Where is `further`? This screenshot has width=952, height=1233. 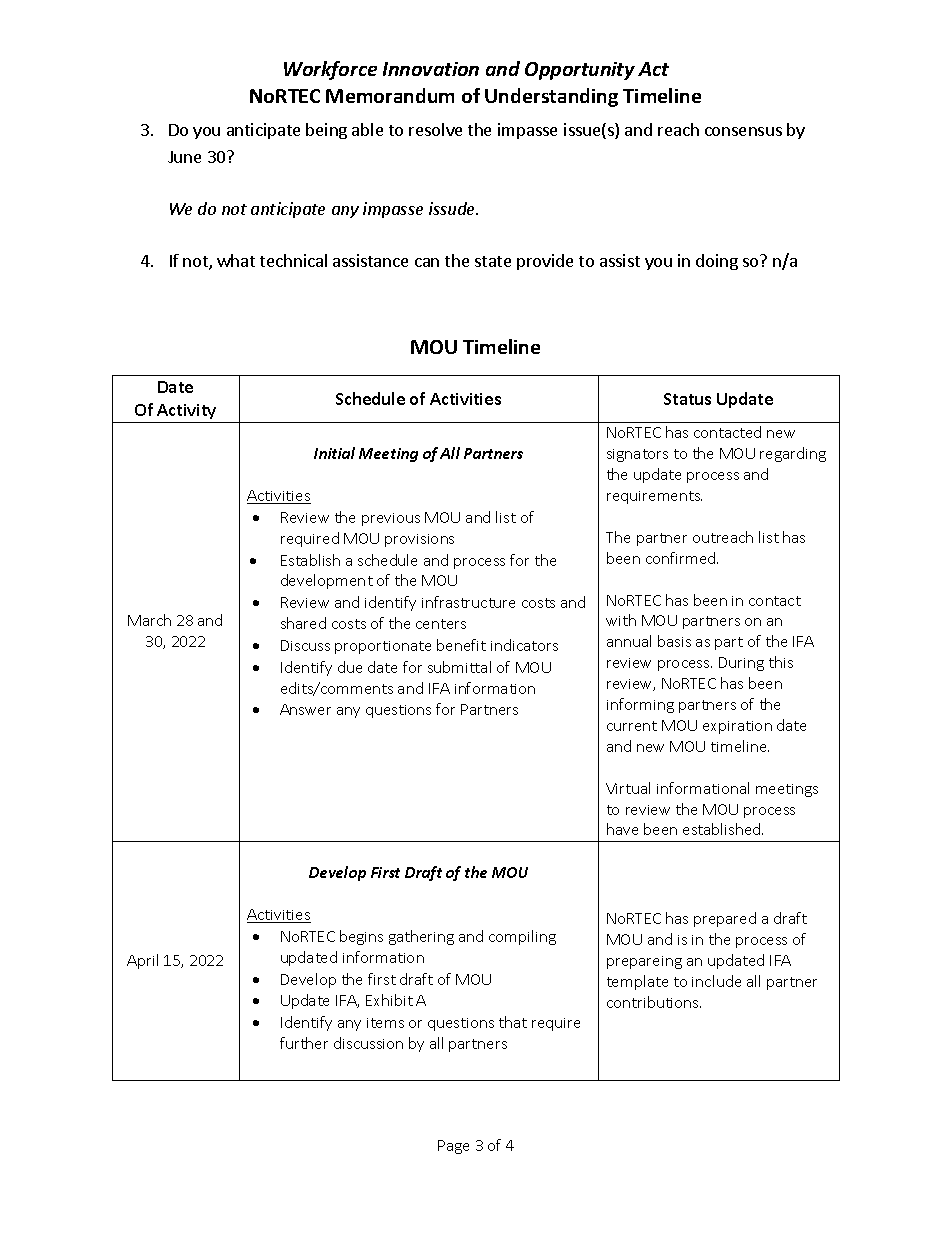 further is located at coordinates (304, 1043).
